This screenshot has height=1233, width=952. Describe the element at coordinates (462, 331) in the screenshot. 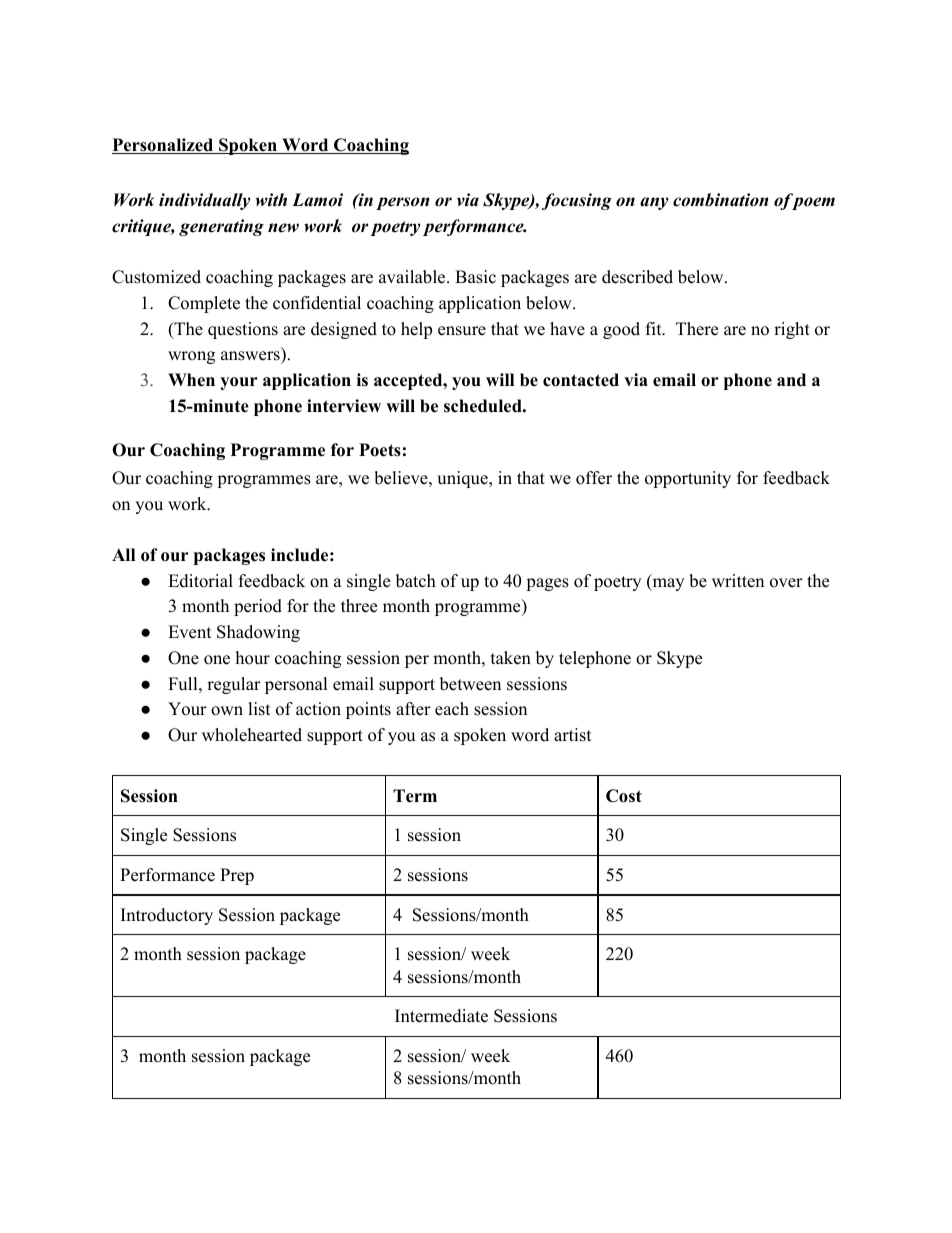

I see `ensure` at that location.
